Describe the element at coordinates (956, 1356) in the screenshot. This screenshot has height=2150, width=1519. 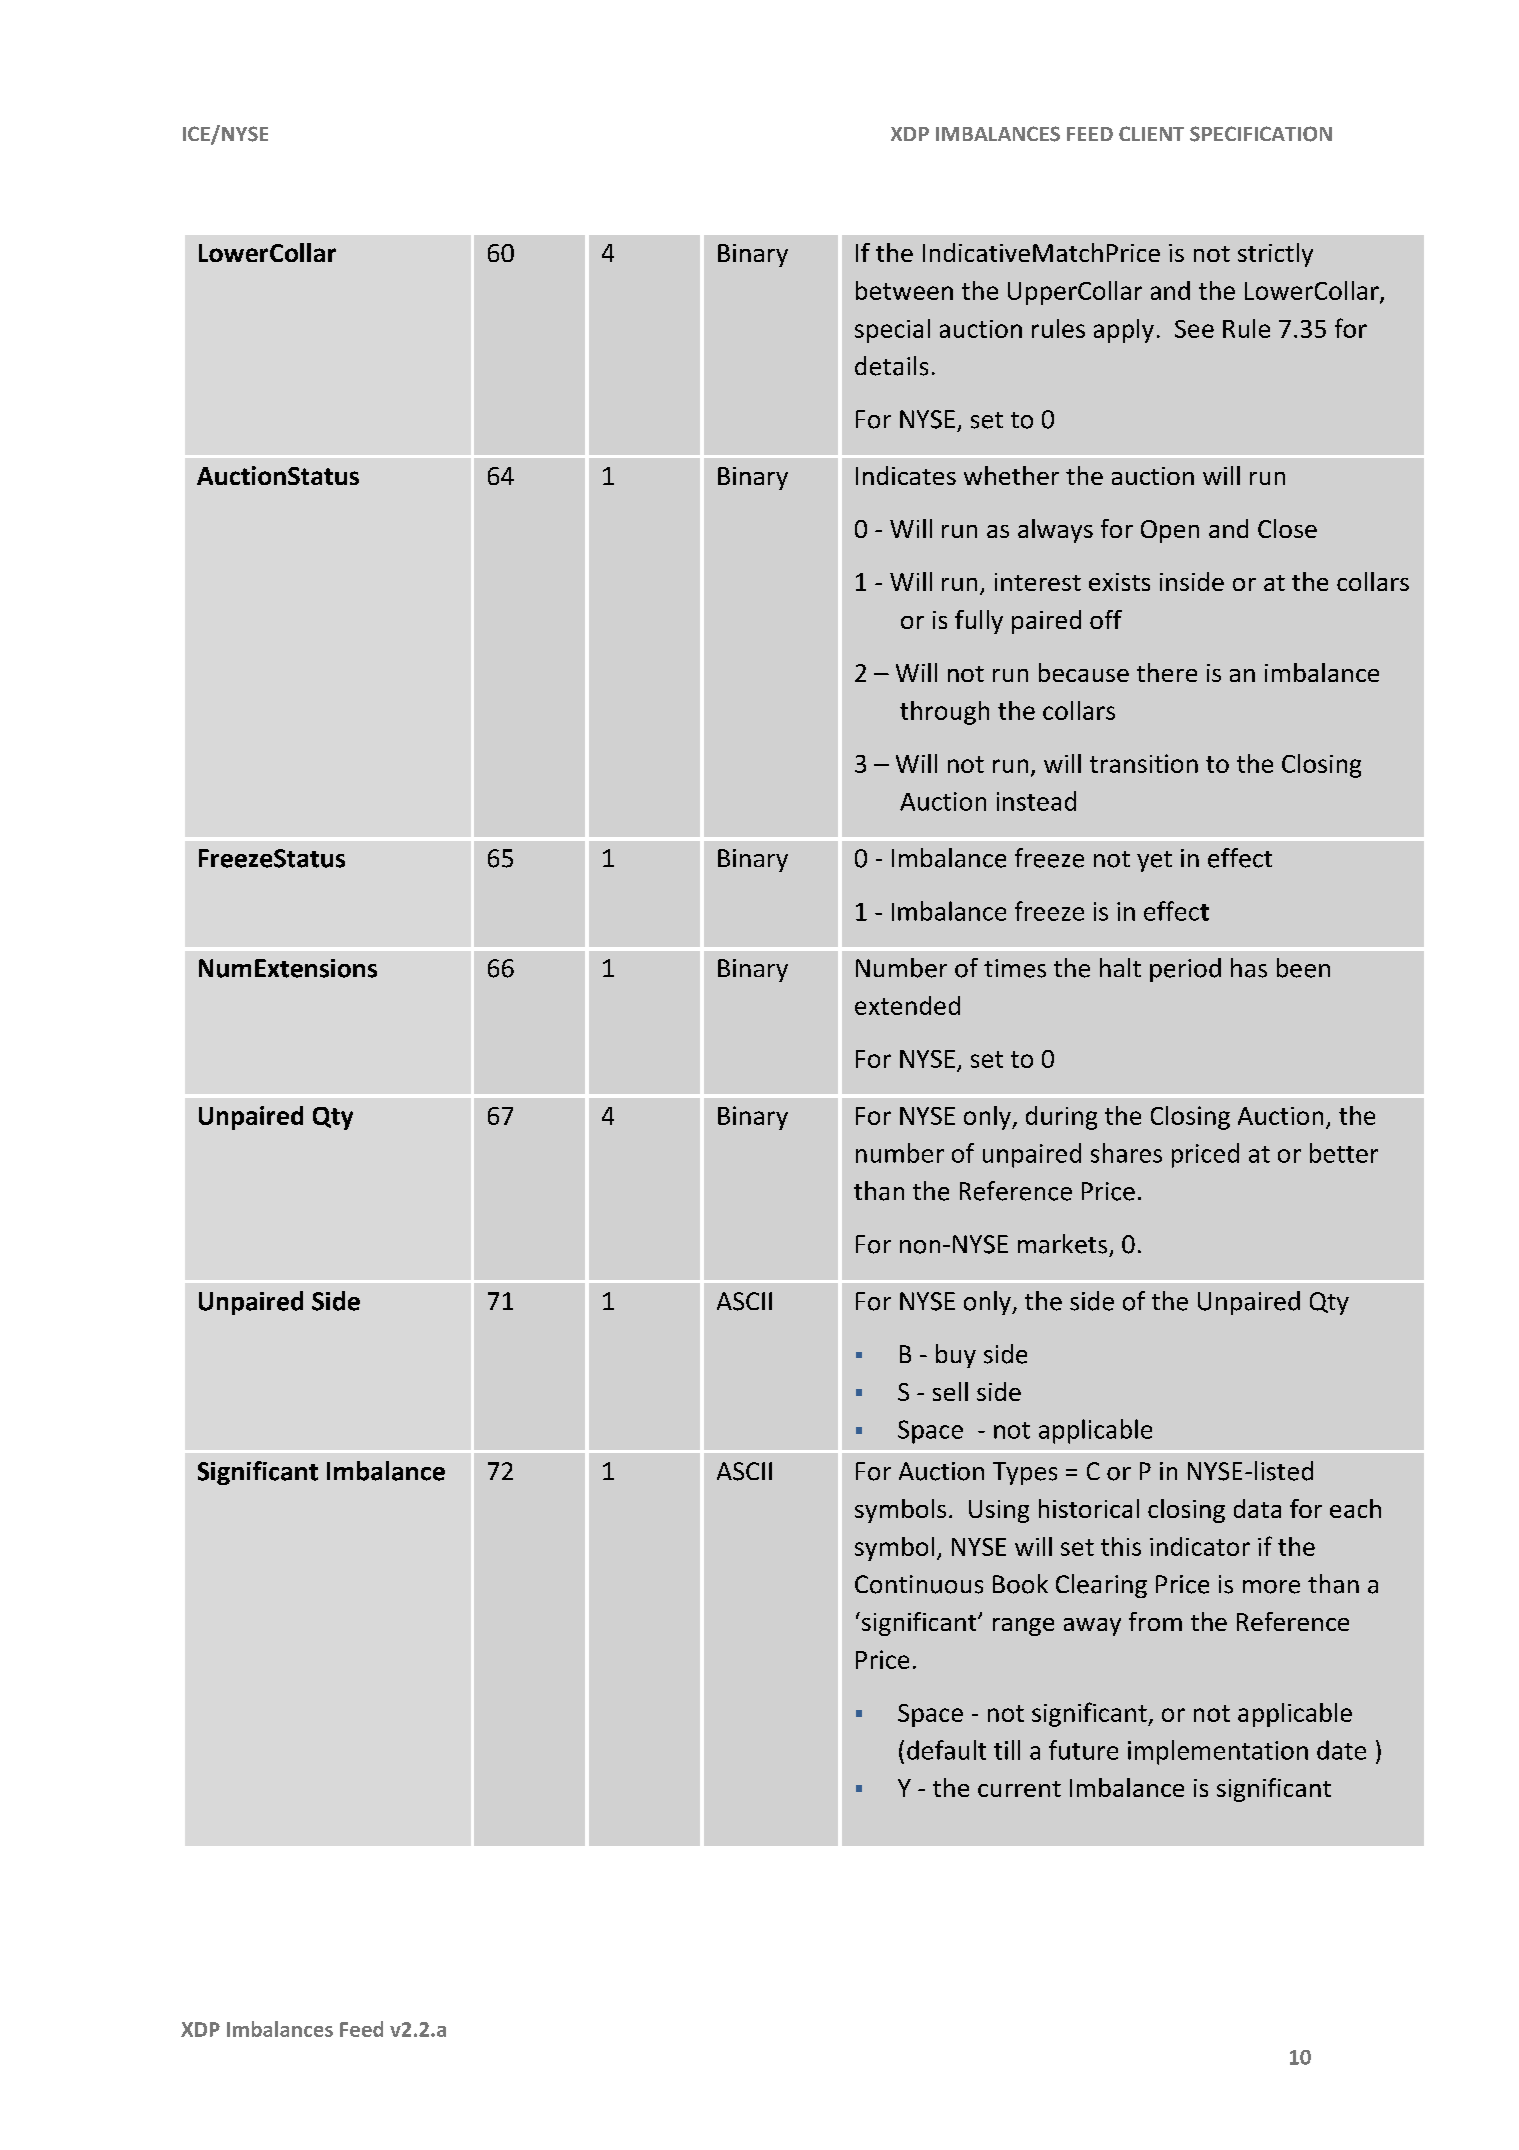
I see `buy` at that location.
